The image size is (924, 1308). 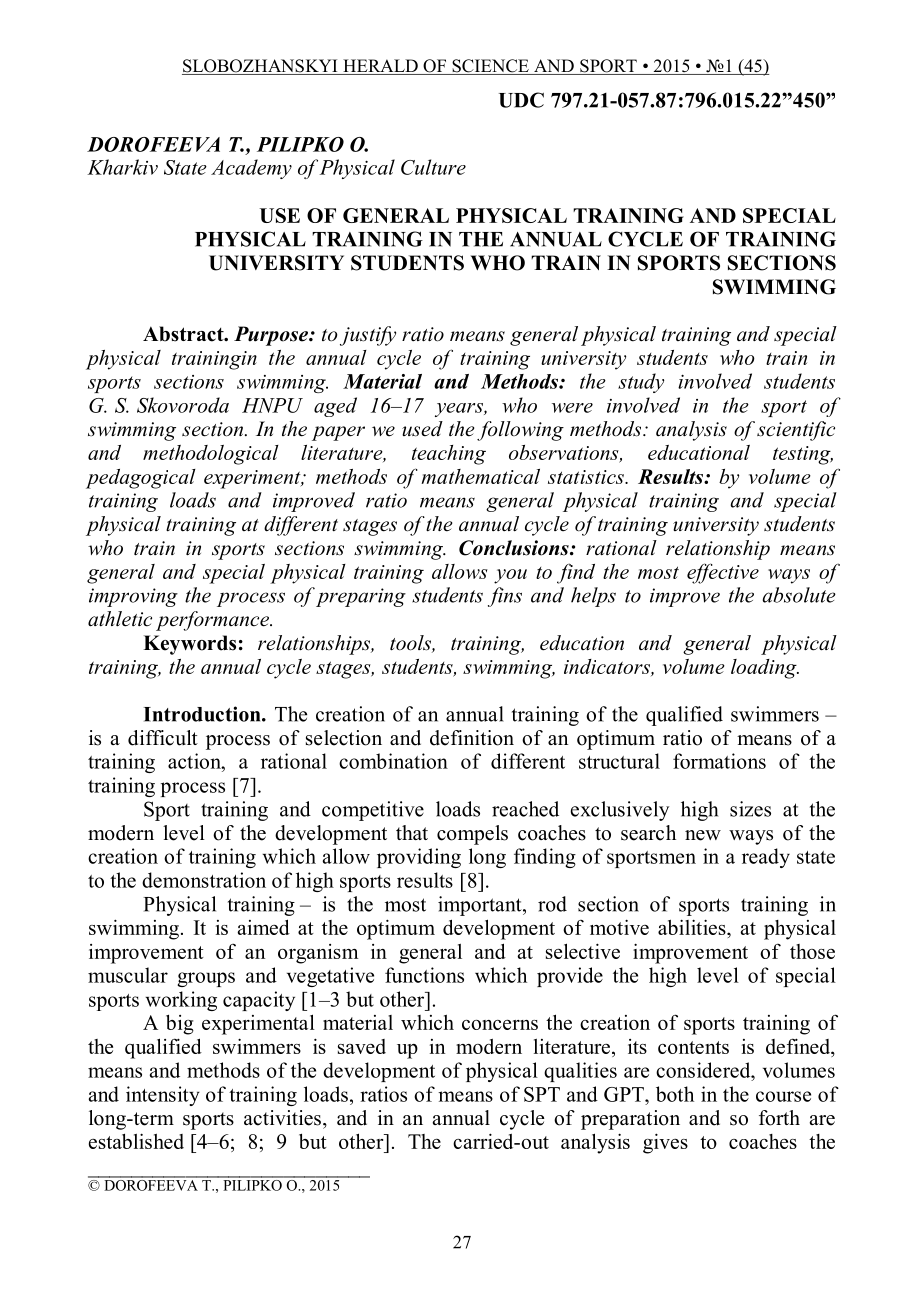 I want to click on Academy, so click(x=251, y=169).
